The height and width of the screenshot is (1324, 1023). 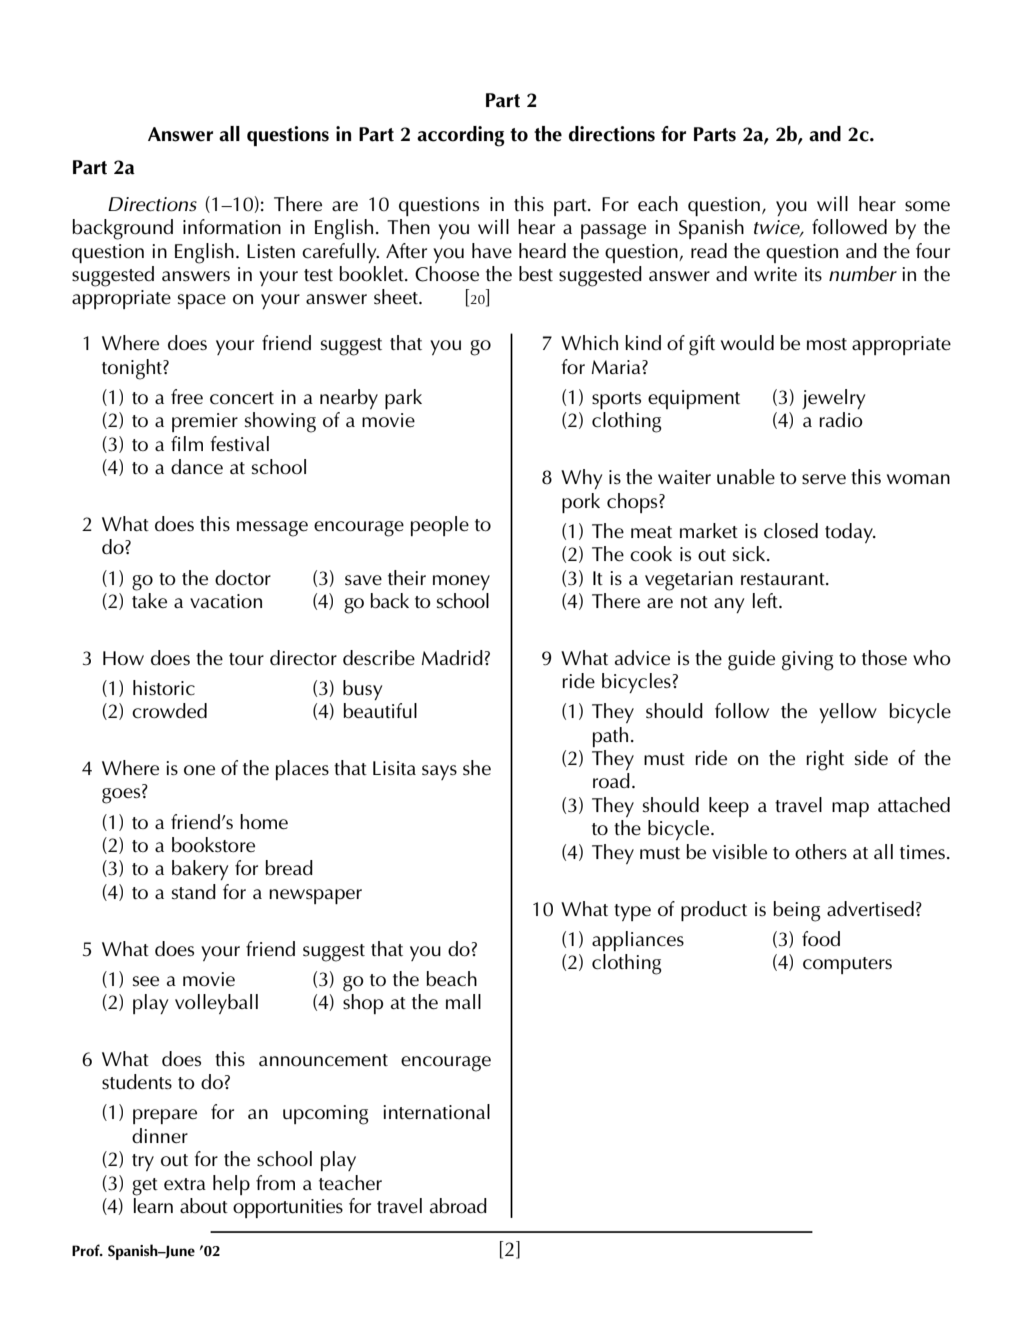 I want to click on historic, so click(x=164, y=688).
